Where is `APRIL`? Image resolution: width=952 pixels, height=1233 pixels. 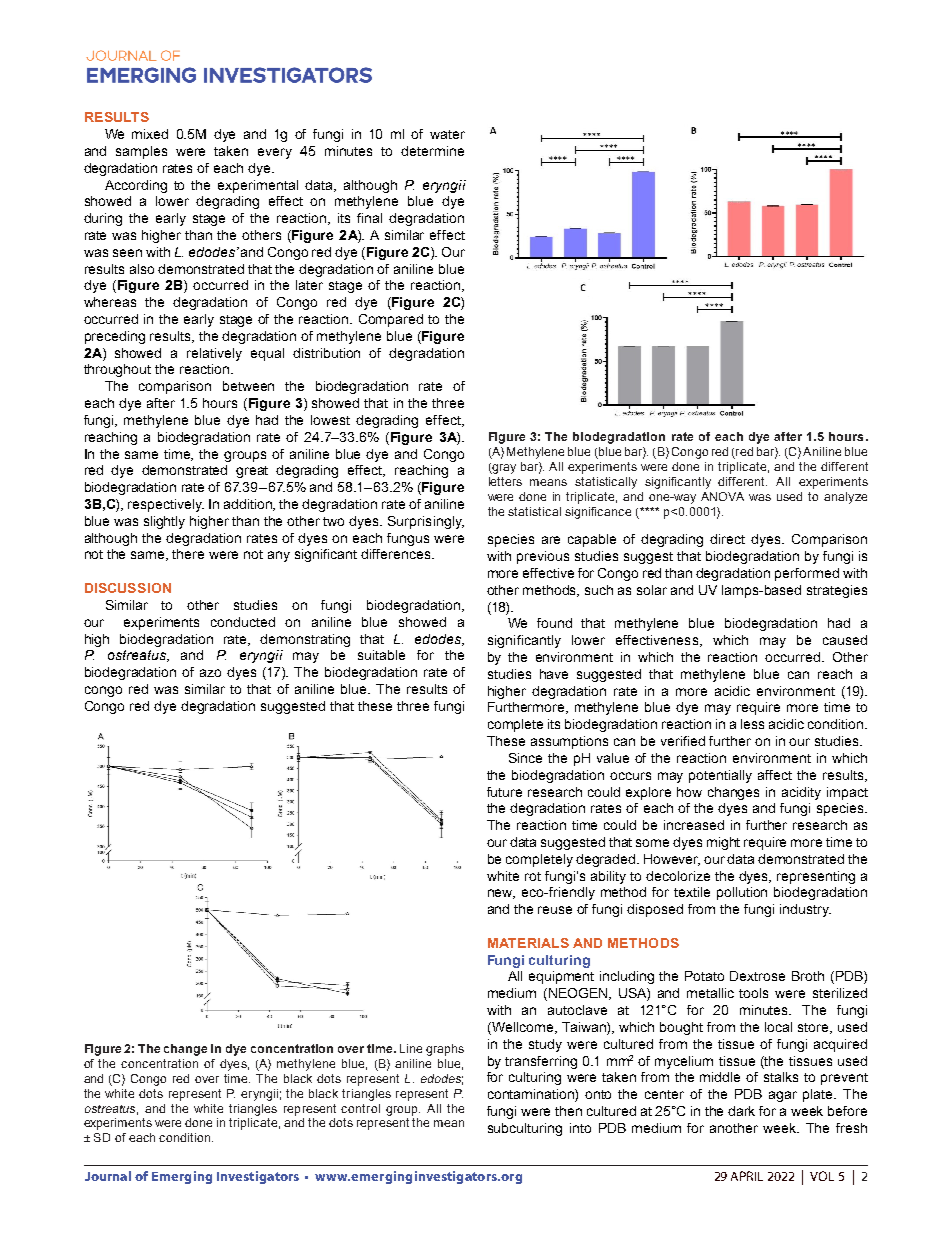
APRIL is located at coordinates (747, 1176).
